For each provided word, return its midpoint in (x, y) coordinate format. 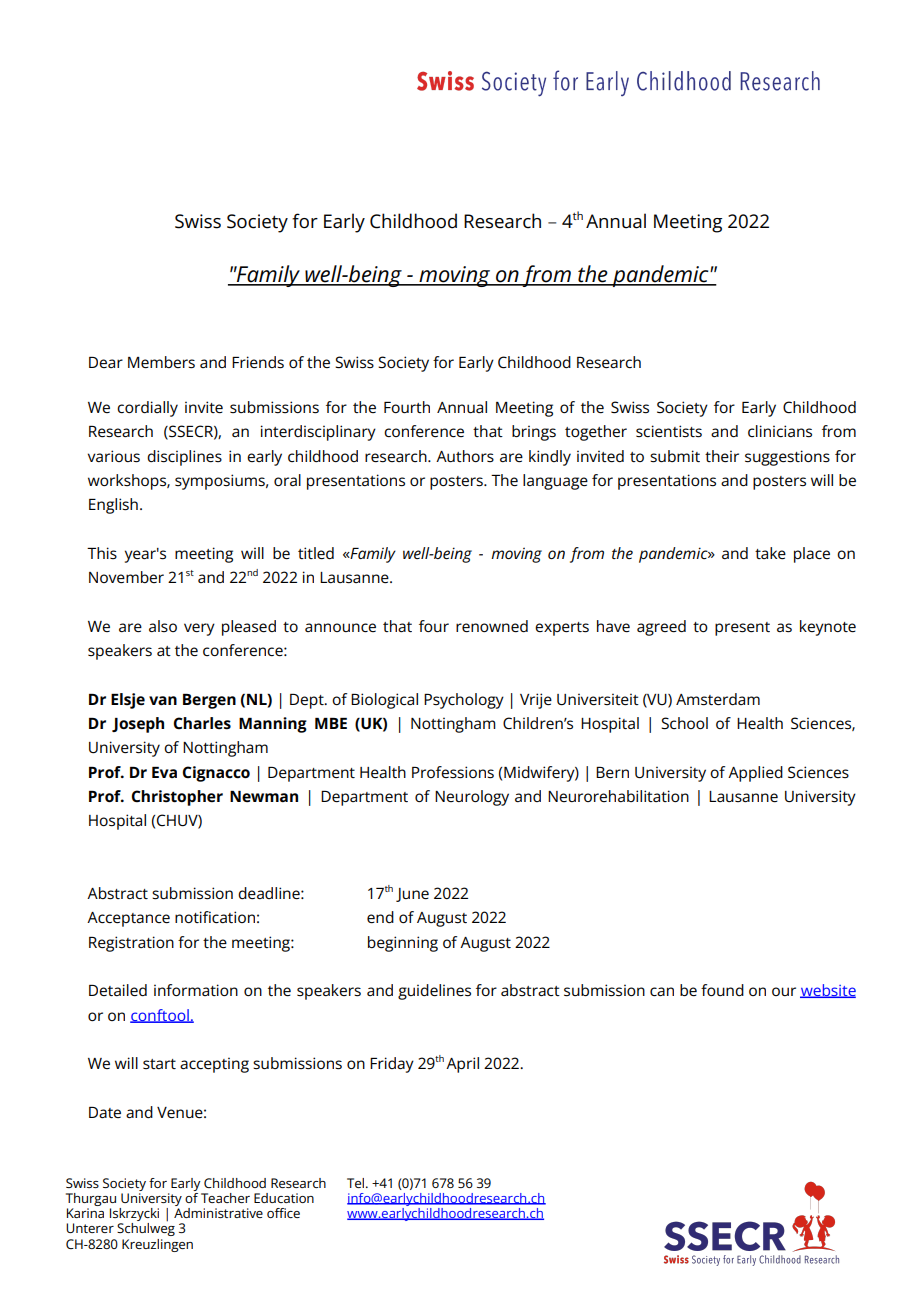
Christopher (177, 798)
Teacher (225, 1198)
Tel (357, 1183)
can (662, 992)
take (770, 553)
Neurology (472, 798)
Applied (755, 774)
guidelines (434, 992)
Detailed (118, 990)
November (126, 577)
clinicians (780, 431)
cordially (147, 409)
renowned (492, 626)
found (722, 990)
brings (534, 433)
